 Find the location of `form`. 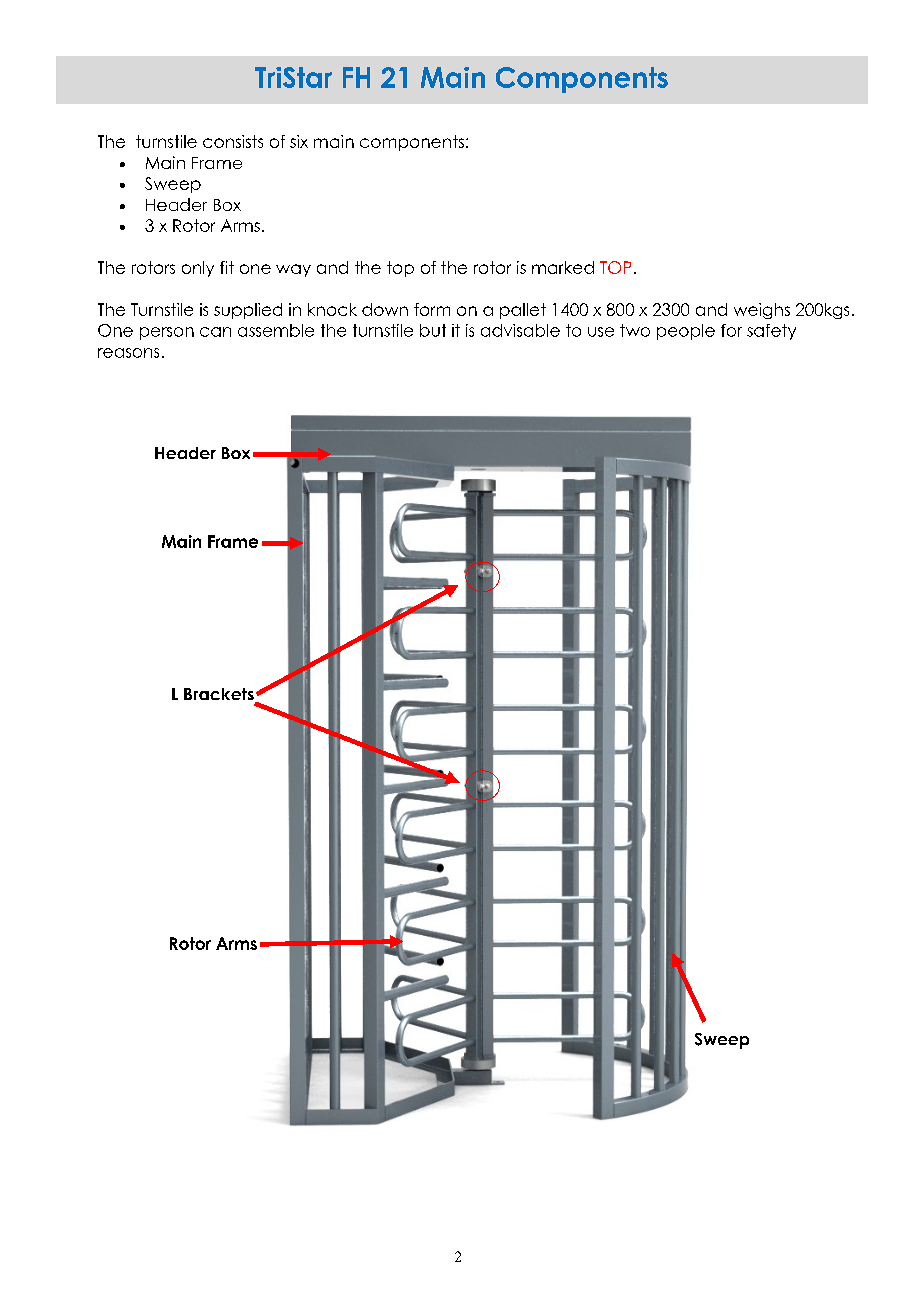

form is located at coordinates (432, 309).
